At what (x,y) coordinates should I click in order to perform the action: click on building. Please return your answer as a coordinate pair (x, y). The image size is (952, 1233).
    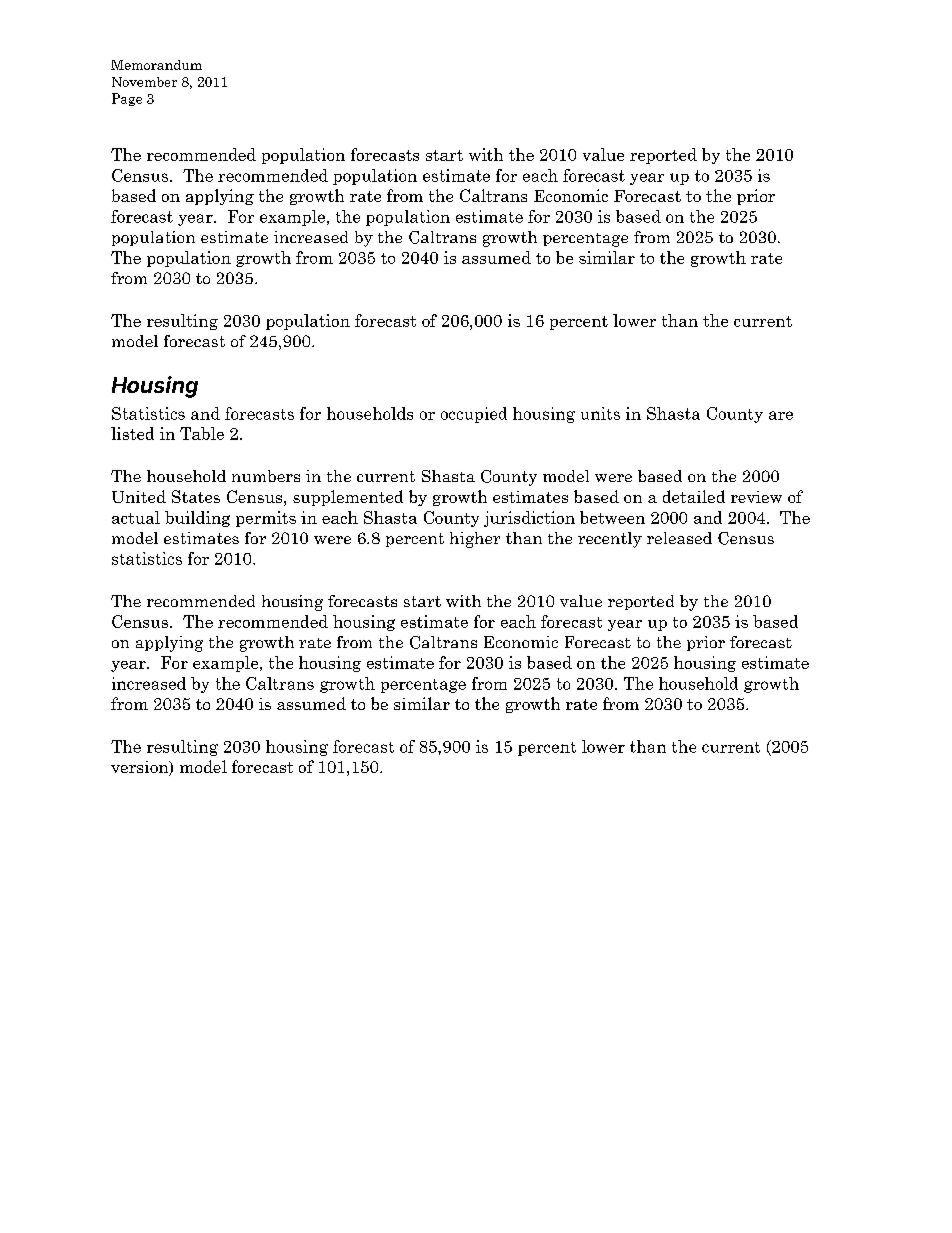
    Looking at the image, I should click on (197, 519).
